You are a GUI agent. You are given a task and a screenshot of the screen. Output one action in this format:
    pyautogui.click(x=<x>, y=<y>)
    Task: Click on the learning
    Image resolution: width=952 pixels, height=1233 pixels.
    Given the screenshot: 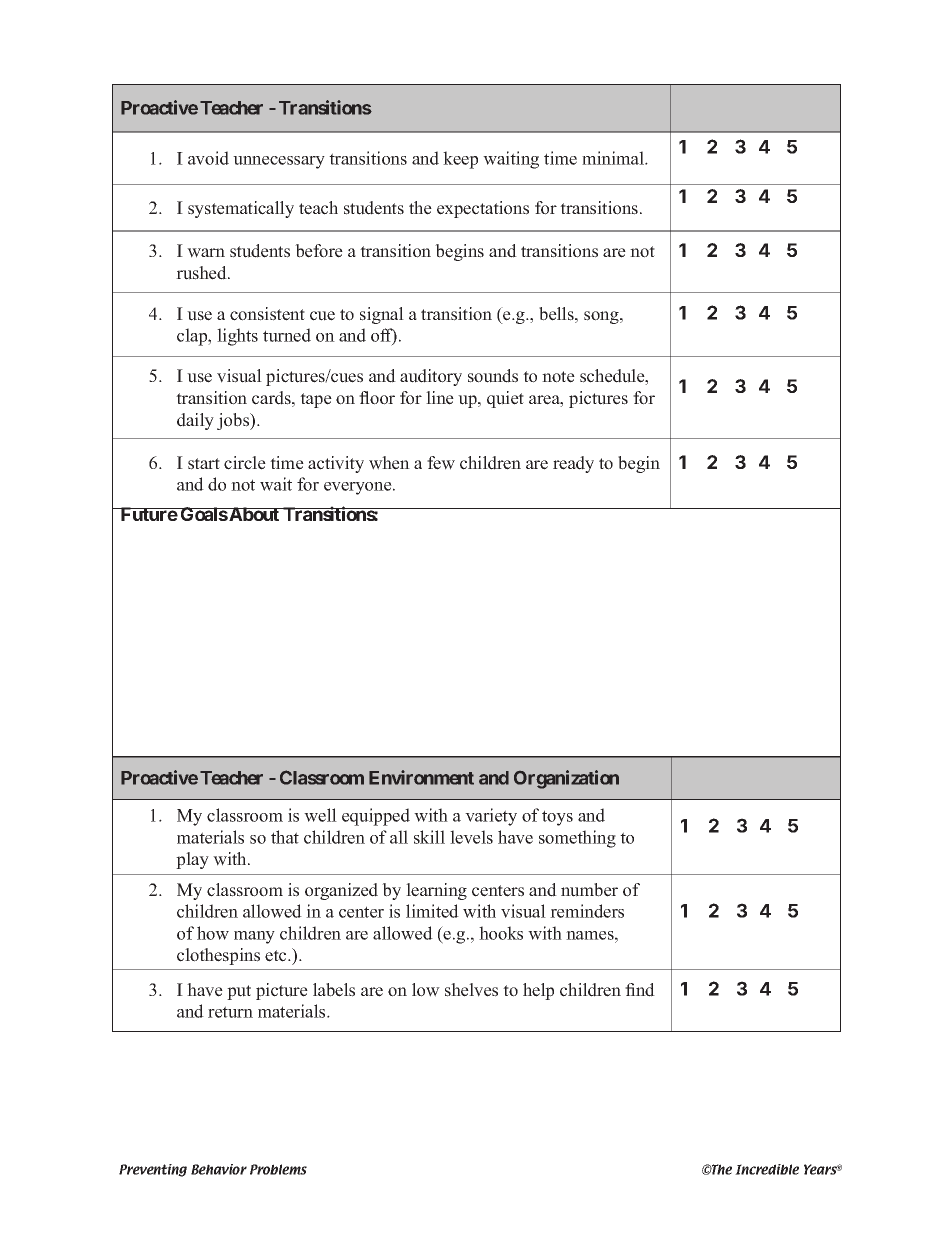 What is the action you would take?
    pyautogui.click(x=436, y=891)
